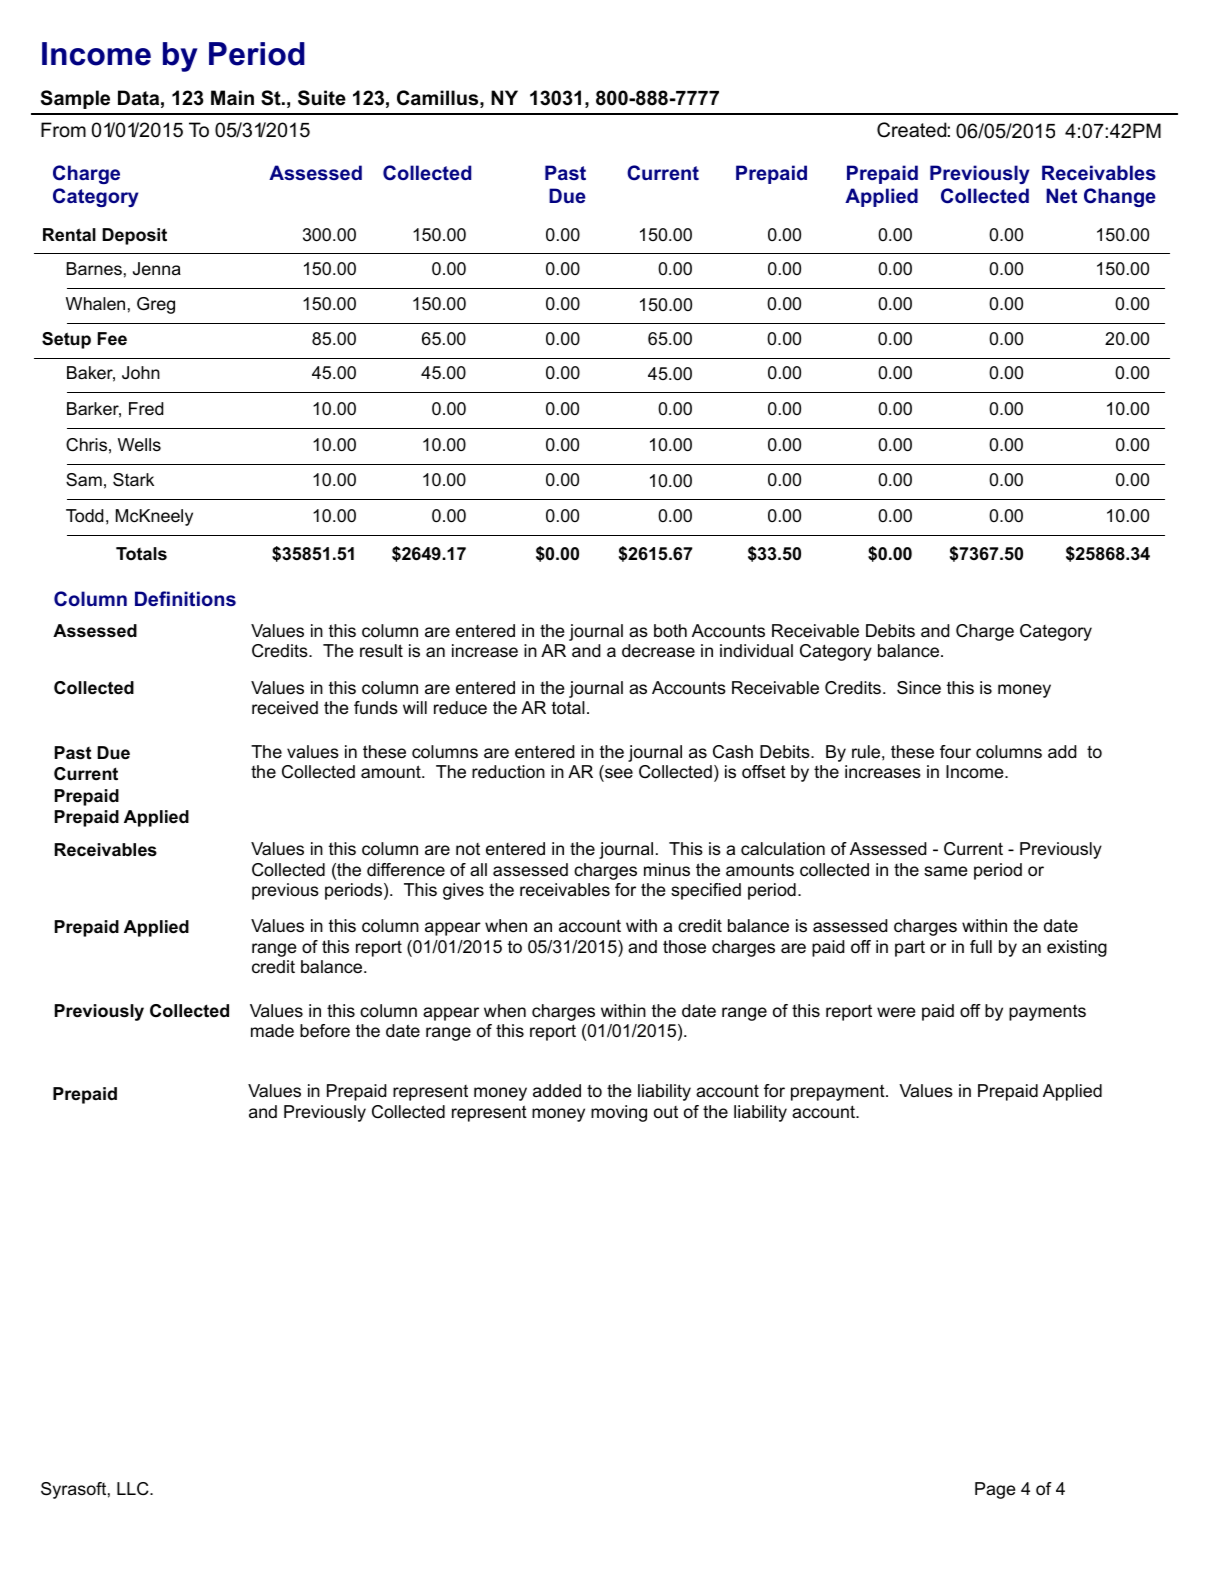  Describe the element at coordinates (557, 1090) in the page. I see `added` at that location.
